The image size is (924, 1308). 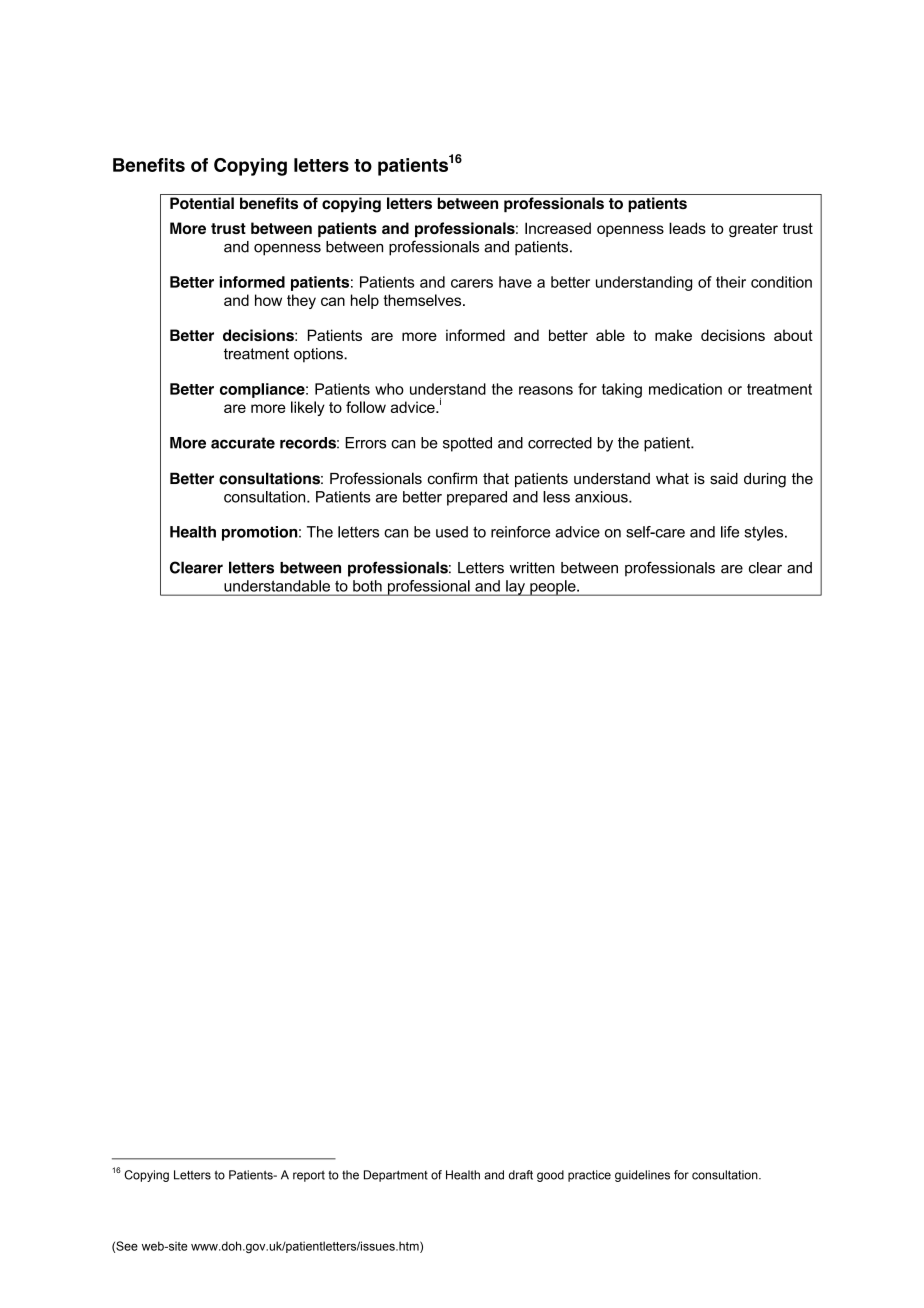 What do you see at coordinates (753, 230) in the document?
I see `greater` at bounding box center [753, 230].
